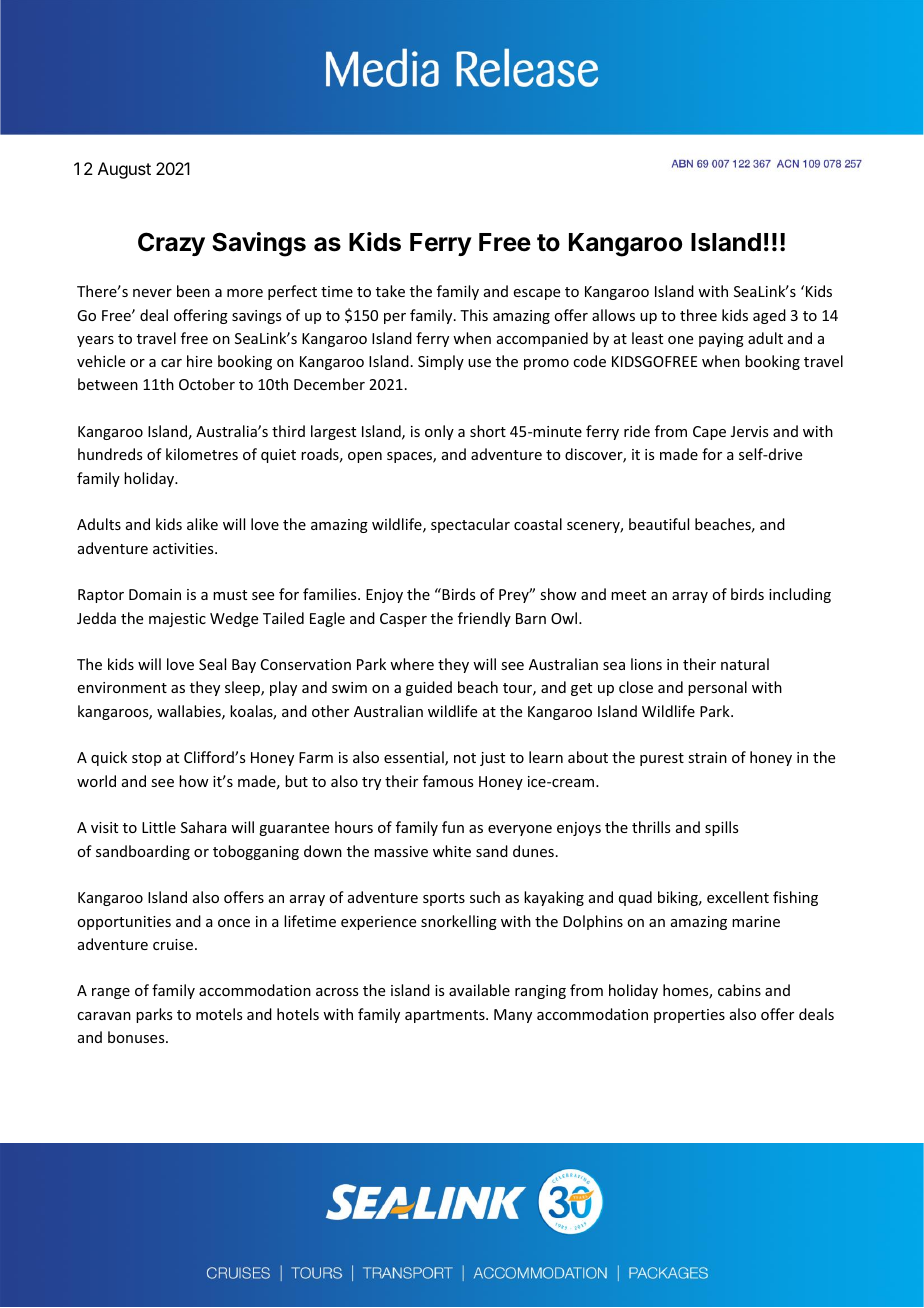  Describe the element at coordinates (439, 432) in the screenshot. I see `only` at that location.
